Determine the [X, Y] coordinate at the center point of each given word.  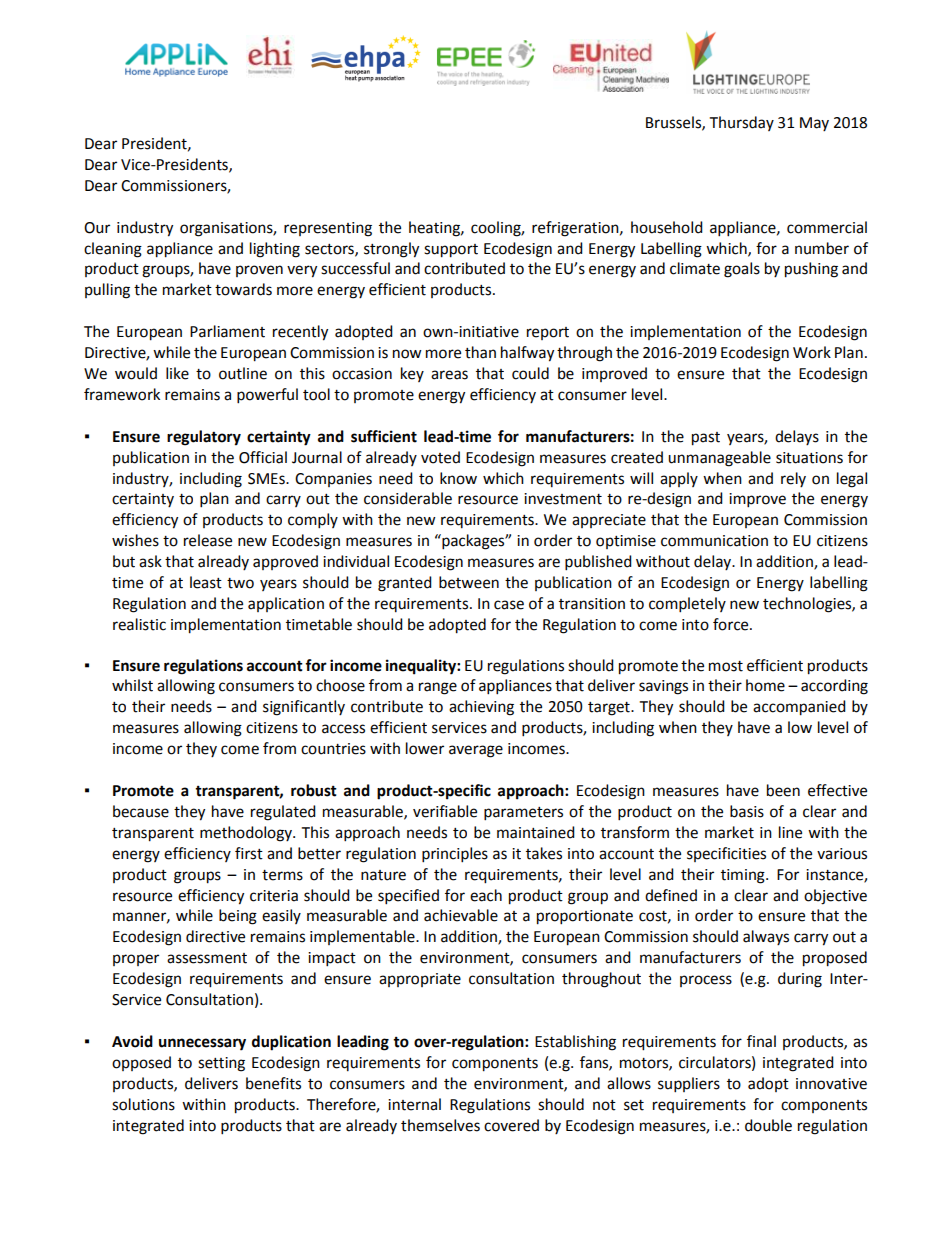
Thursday [742, 123]
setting [221, 1064]
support [451, 251]
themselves [440, 1125]
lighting [275, 250]
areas [449, 375]
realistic [139, 624]
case [509, 605]
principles [455, 855]
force [732, 624]
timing [744, 876]
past [706, 439]
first [249, 853]
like [177, 373]
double [768, 1125]
